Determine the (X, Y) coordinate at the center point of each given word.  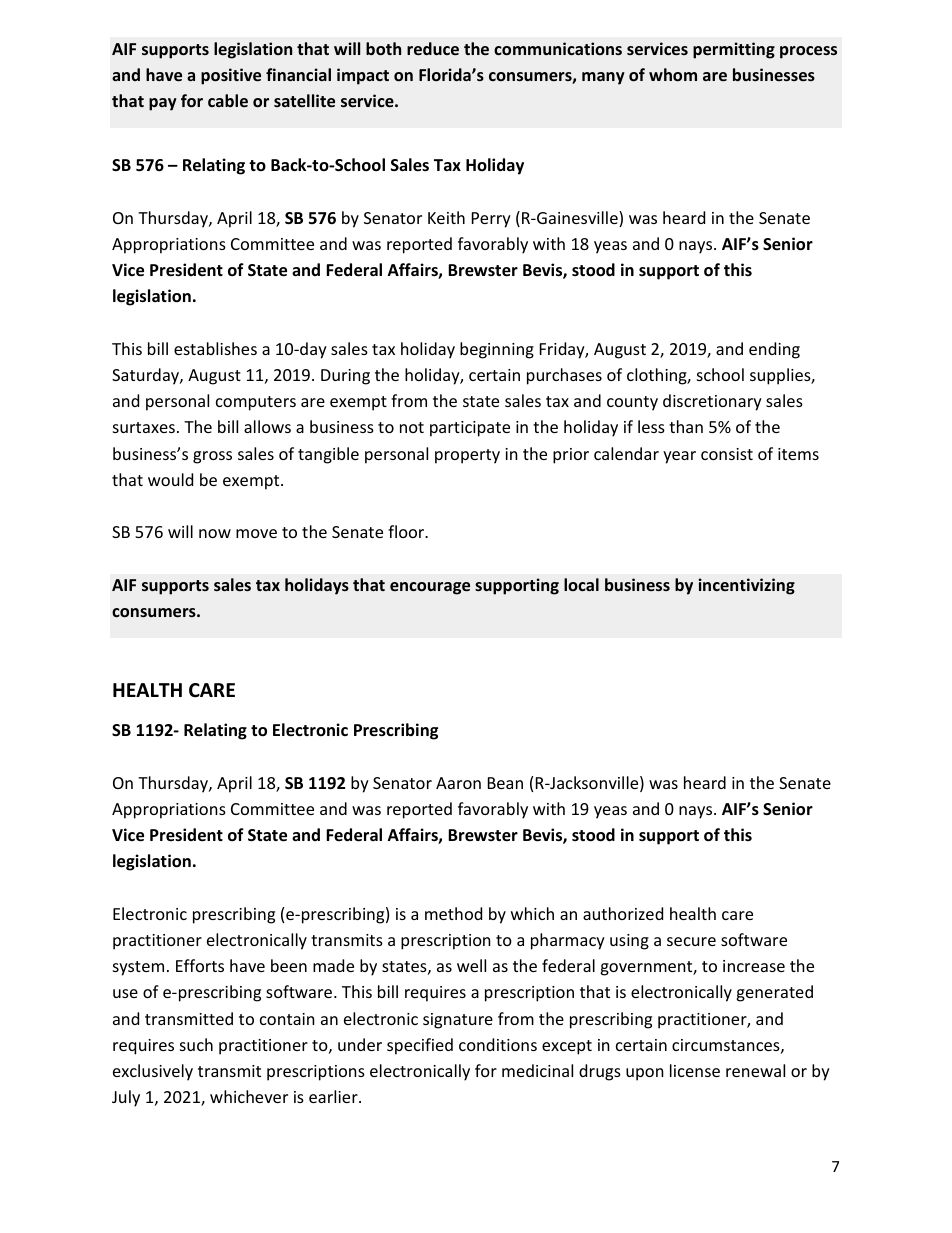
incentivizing (746, 586)
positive (231, 76)
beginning (497, 350)
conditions (498, 1044)
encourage (430, 588)
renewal (755, 1070)
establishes (215, 348)
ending (774, 350)
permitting (734, 50)
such (196, 1044)
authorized (623, 913)
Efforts (200, 965)
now (215, 533)
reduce (433, 48)
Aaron (458, 783)
